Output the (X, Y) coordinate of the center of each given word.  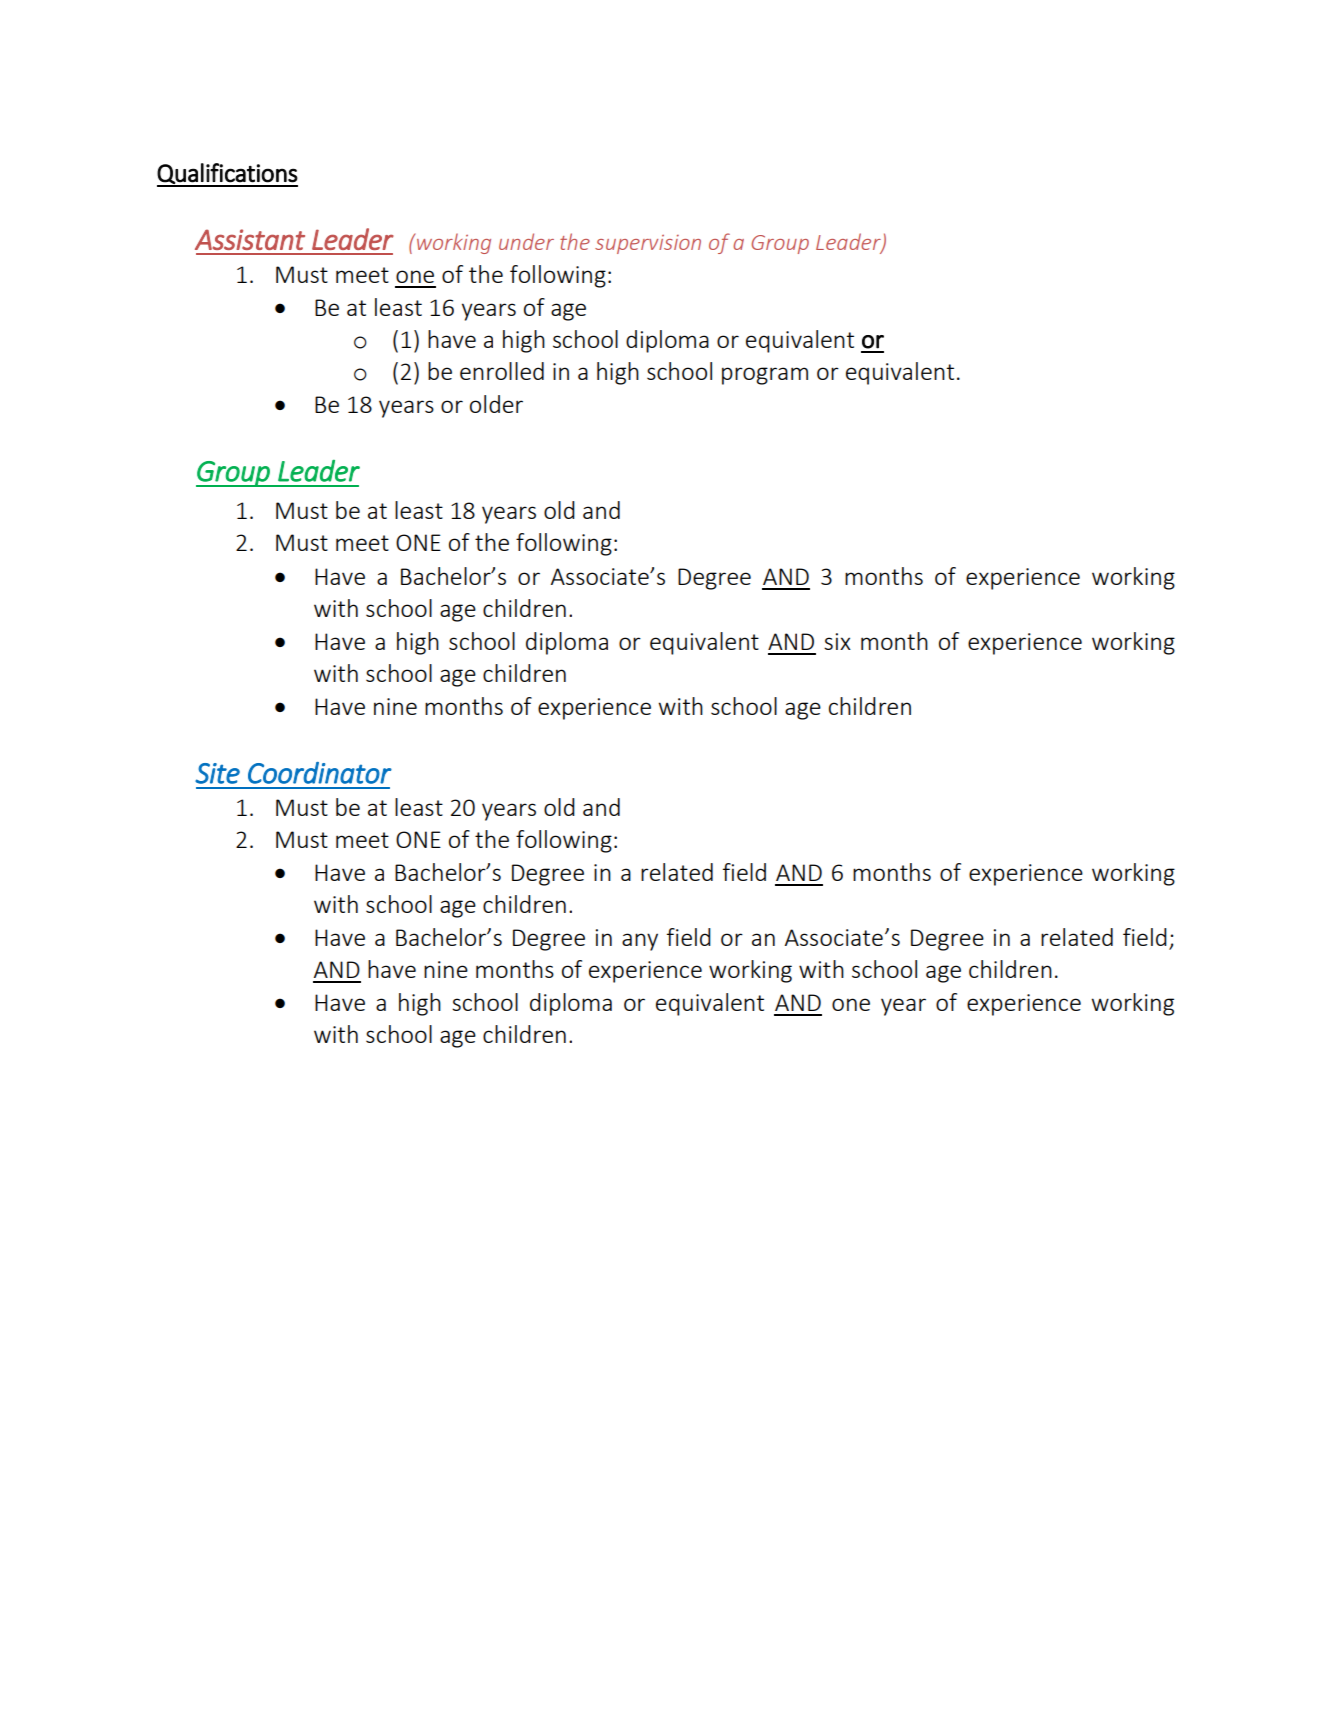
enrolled (502, 371)
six (837, 641)
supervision (648, 244)
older (496, 404)
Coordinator (320, 773)
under (526, 241)
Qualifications (227, 174)
